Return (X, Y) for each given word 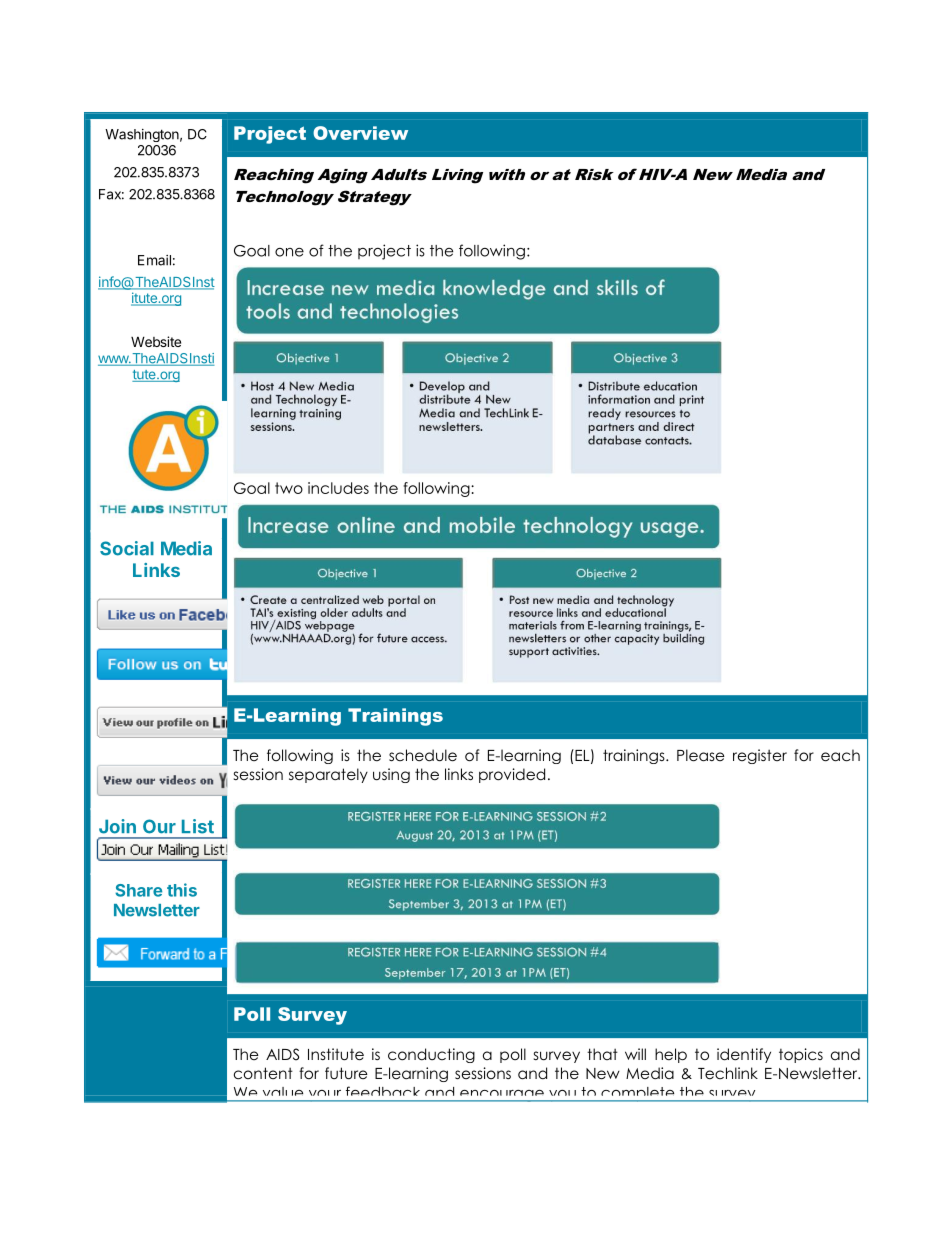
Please (701, 755)
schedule (423, 755)
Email (154, 260)
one (289, 252)
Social (127, 548)
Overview (360, 133)
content (263, 1073)
